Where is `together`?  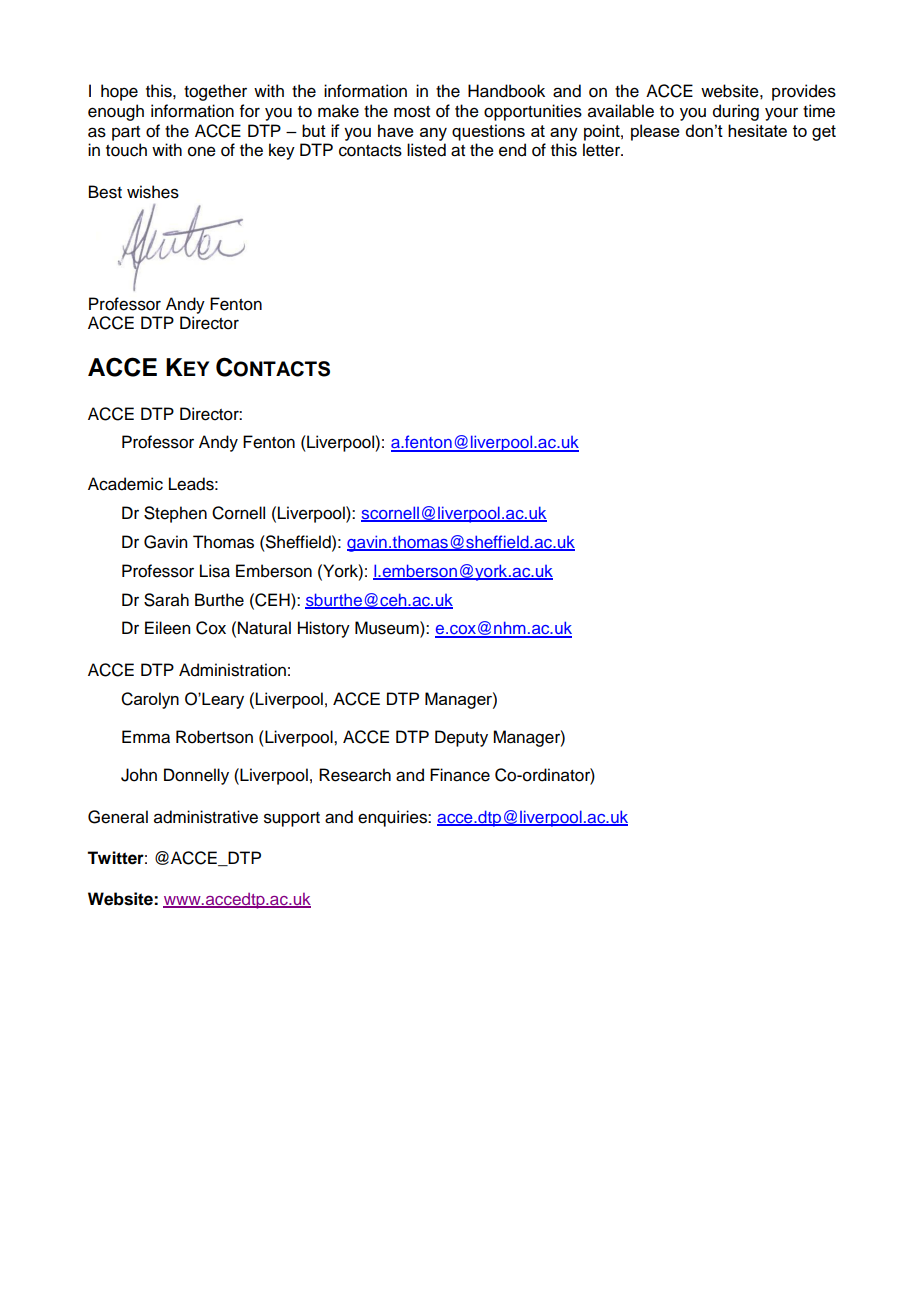 together is located at coordinates (215, 92).
